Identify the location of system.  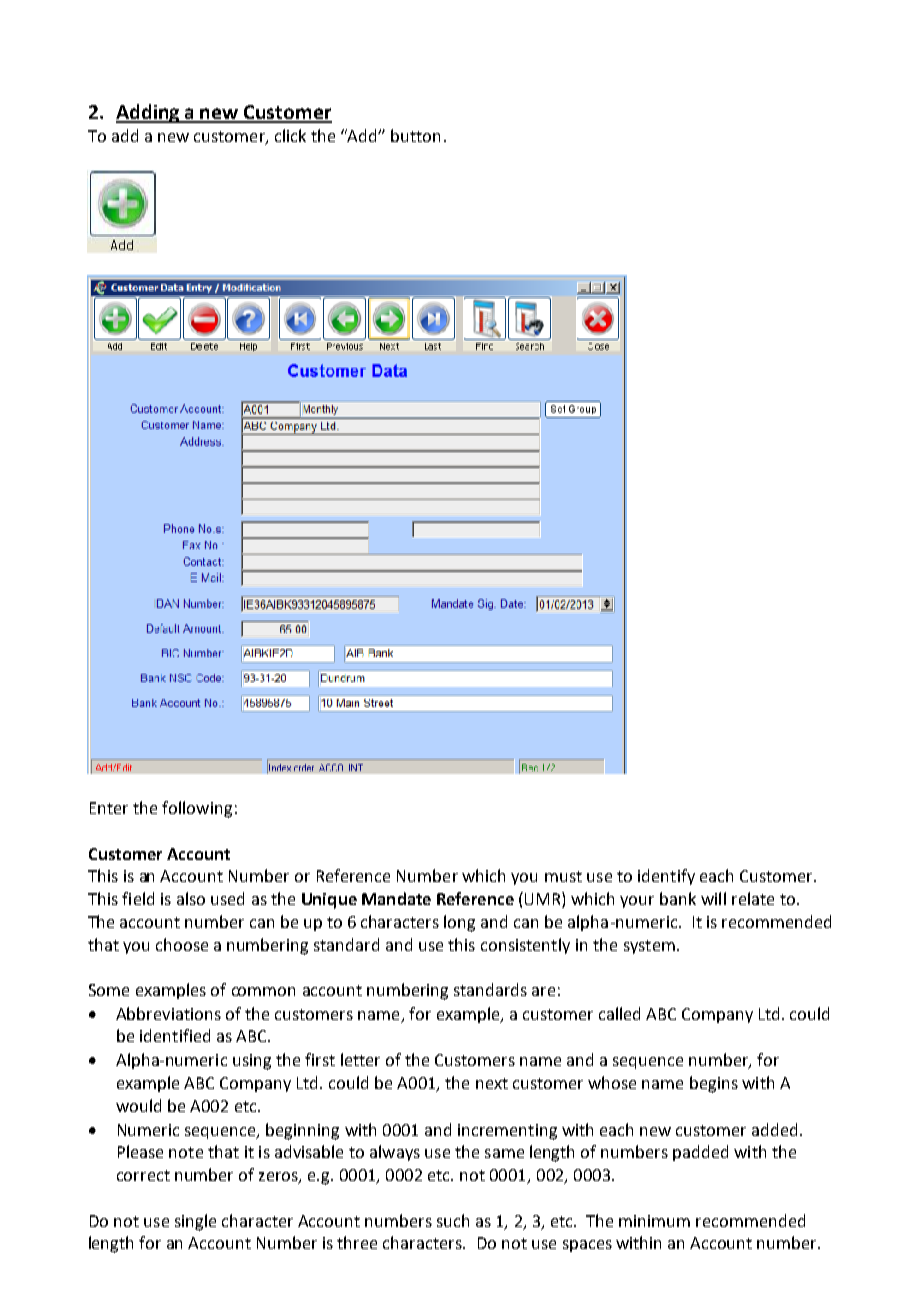
(649, 947).
